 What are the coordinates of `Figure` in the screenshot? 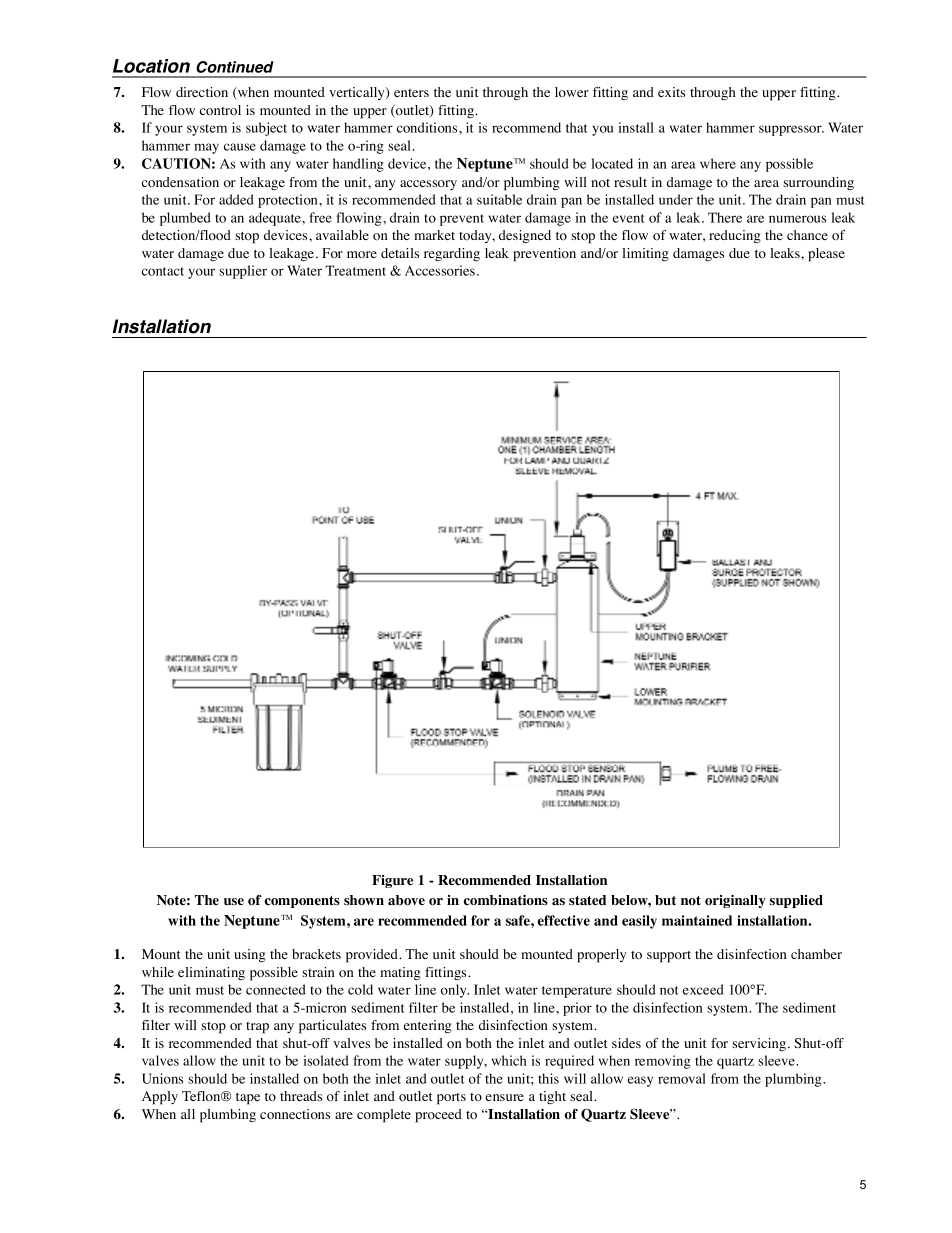 It's located at (392, 881).
